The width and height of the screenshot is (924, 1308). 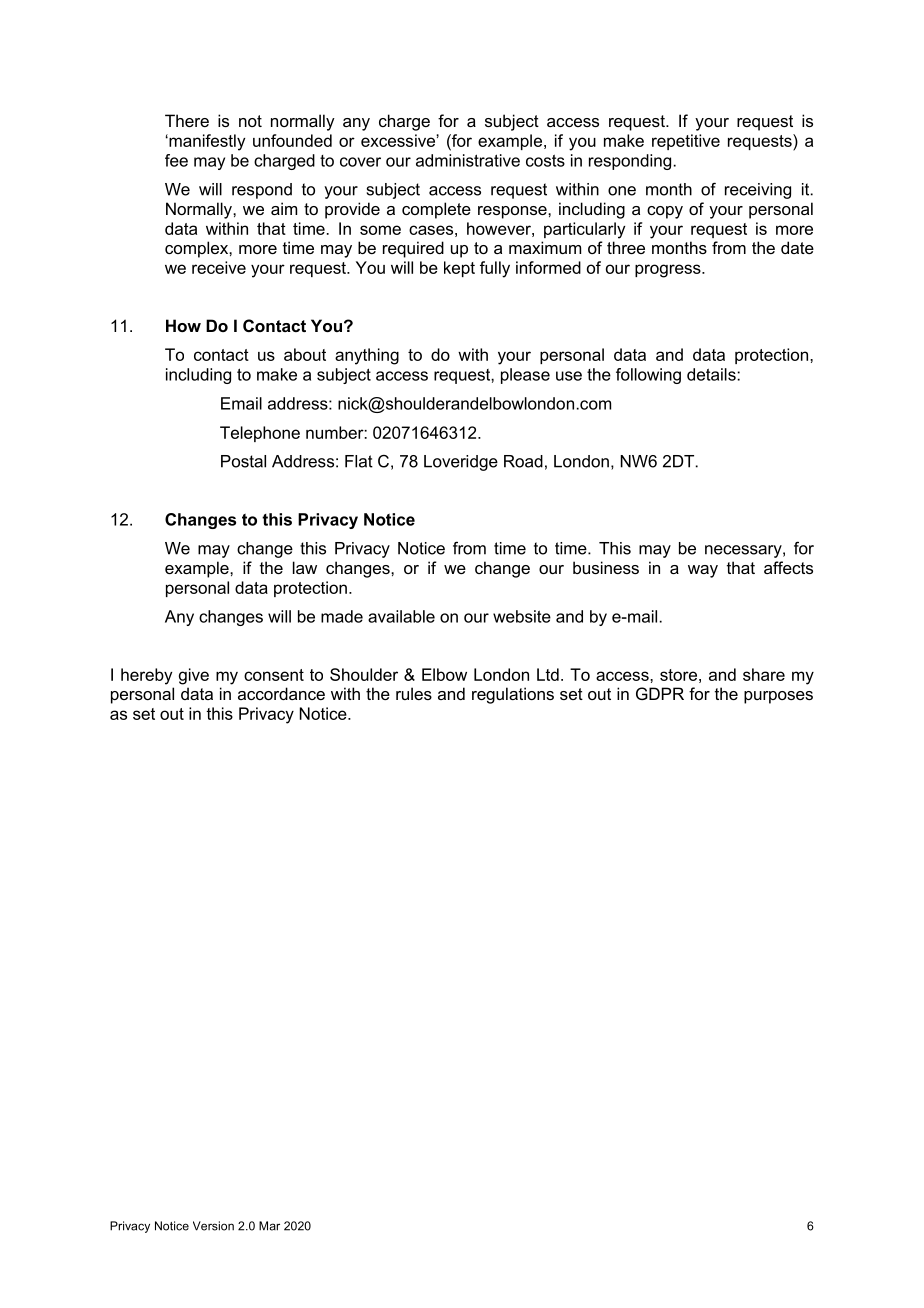 What do you see at coordinates (525, 376) in the screenshot?
I see `please` at bounding box center [525, 376].
